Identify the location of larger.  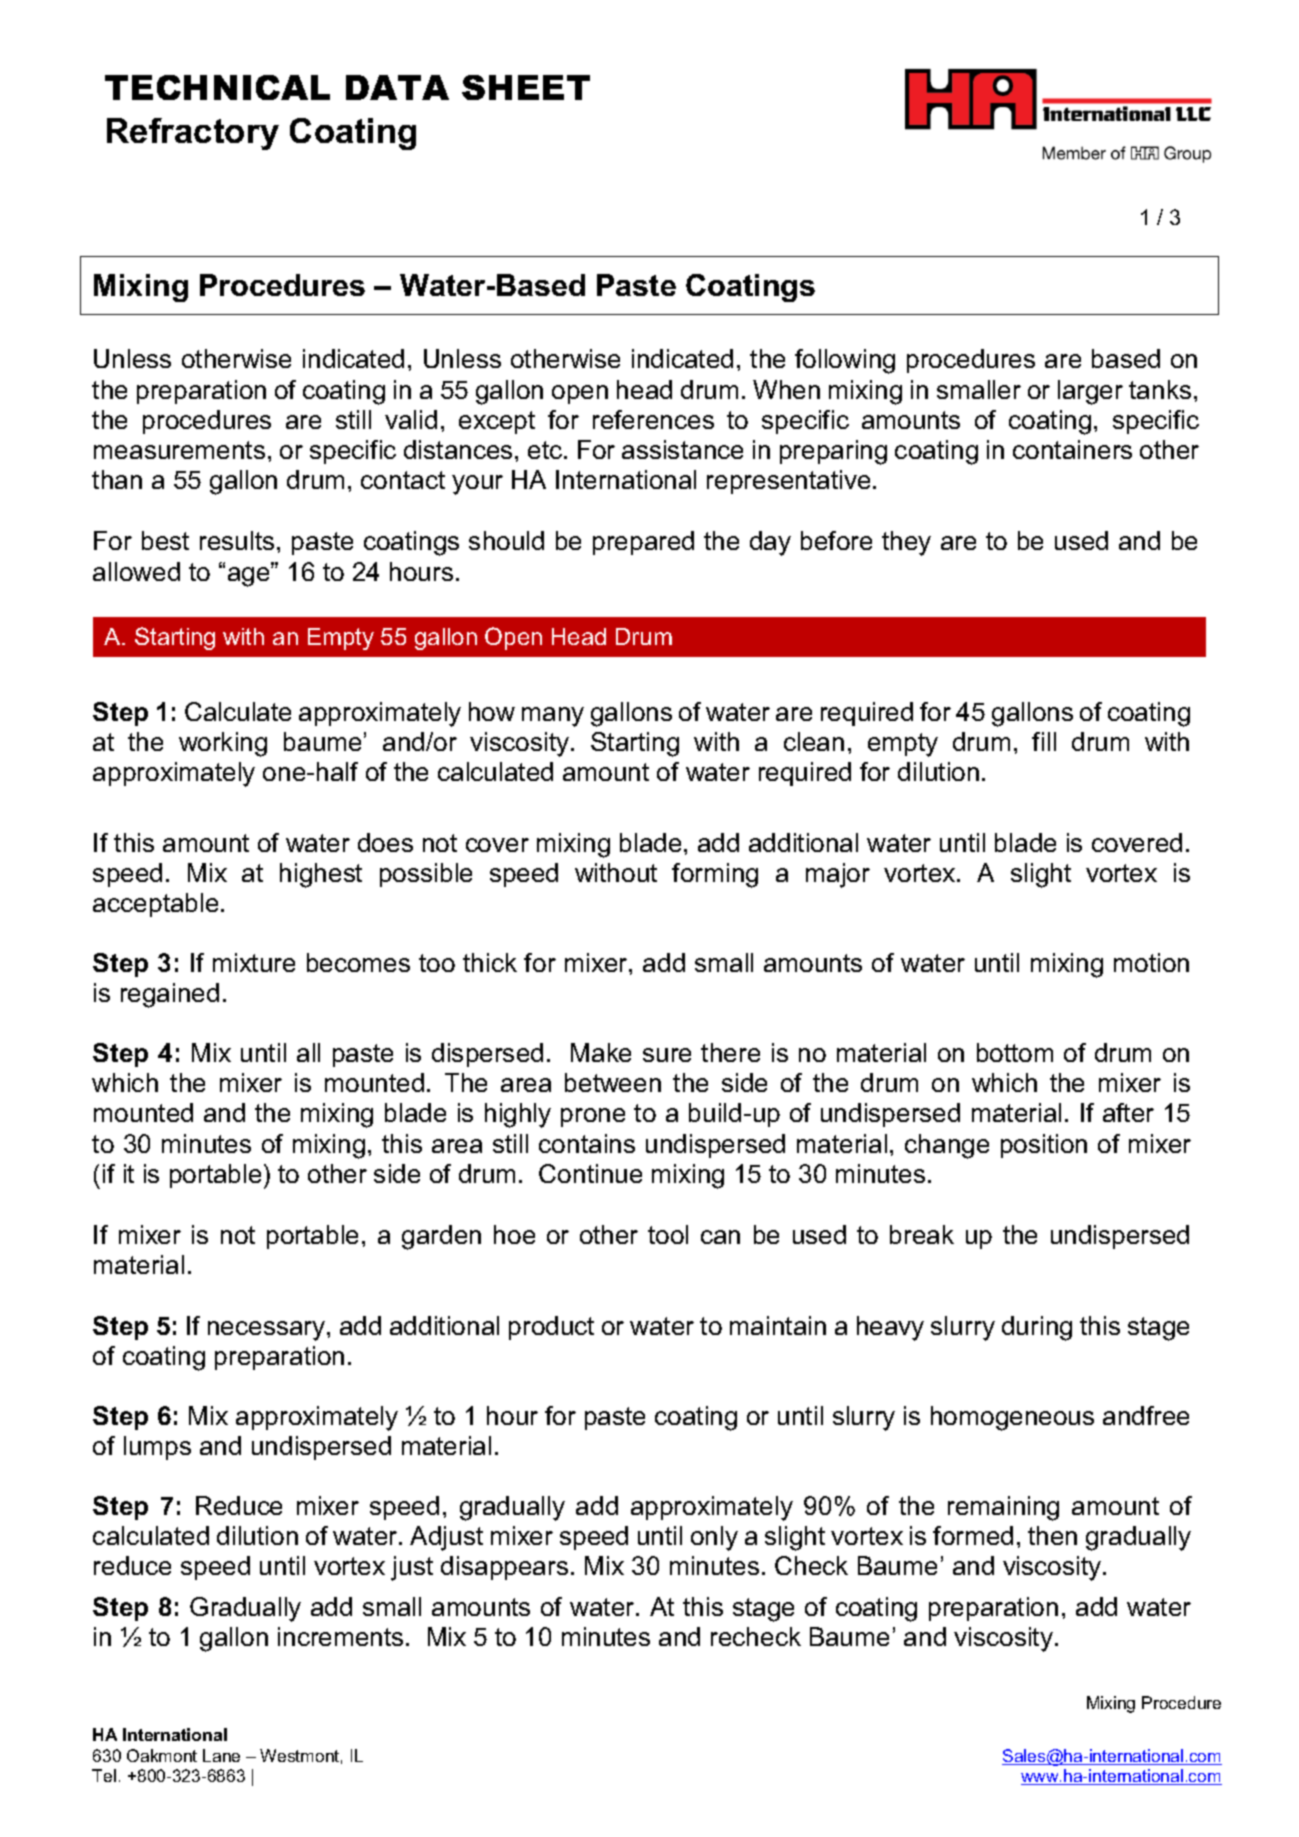
(1090, 392).
